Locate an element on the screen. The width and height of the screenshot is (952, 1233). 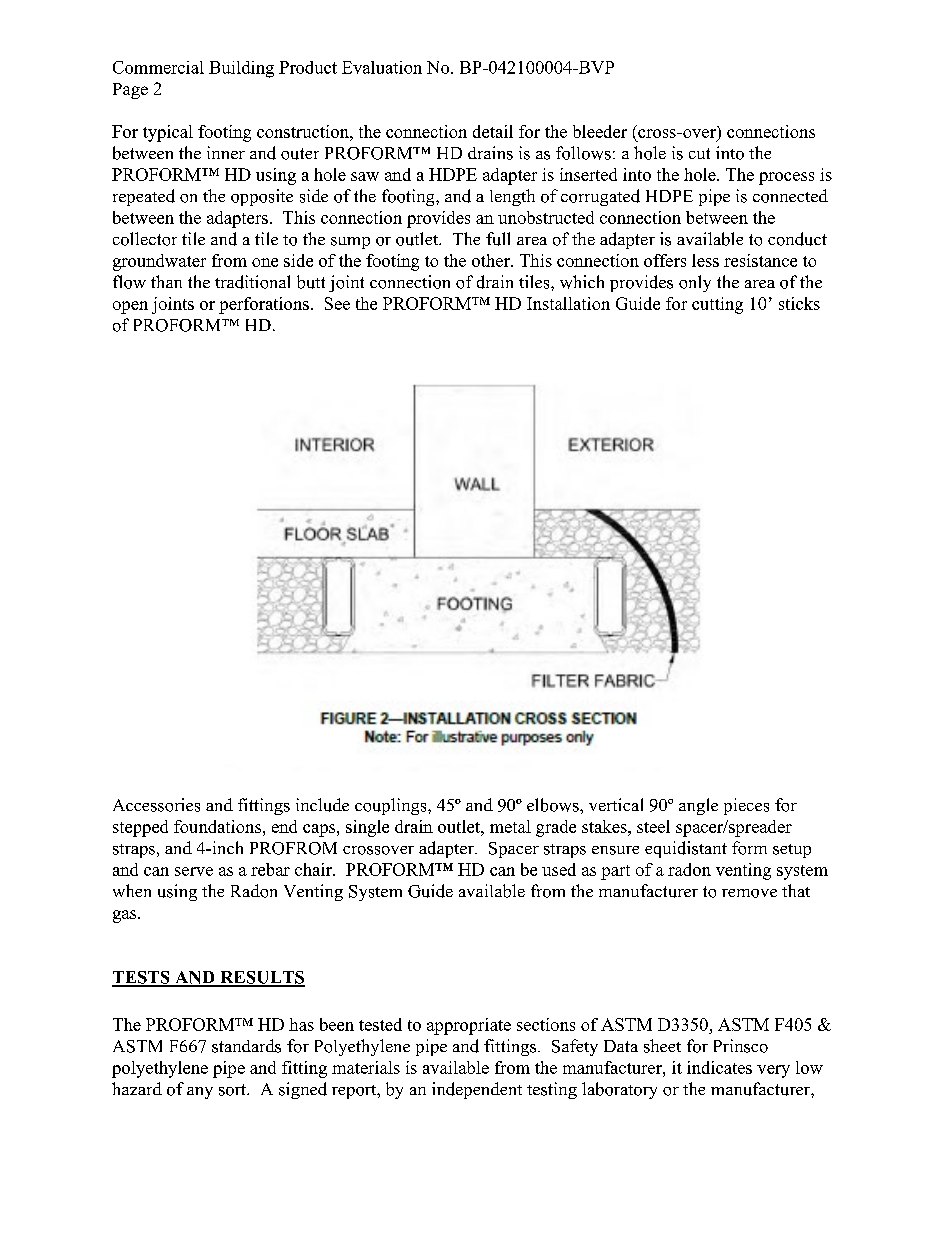
any is located at coordinates (200, 1093).
